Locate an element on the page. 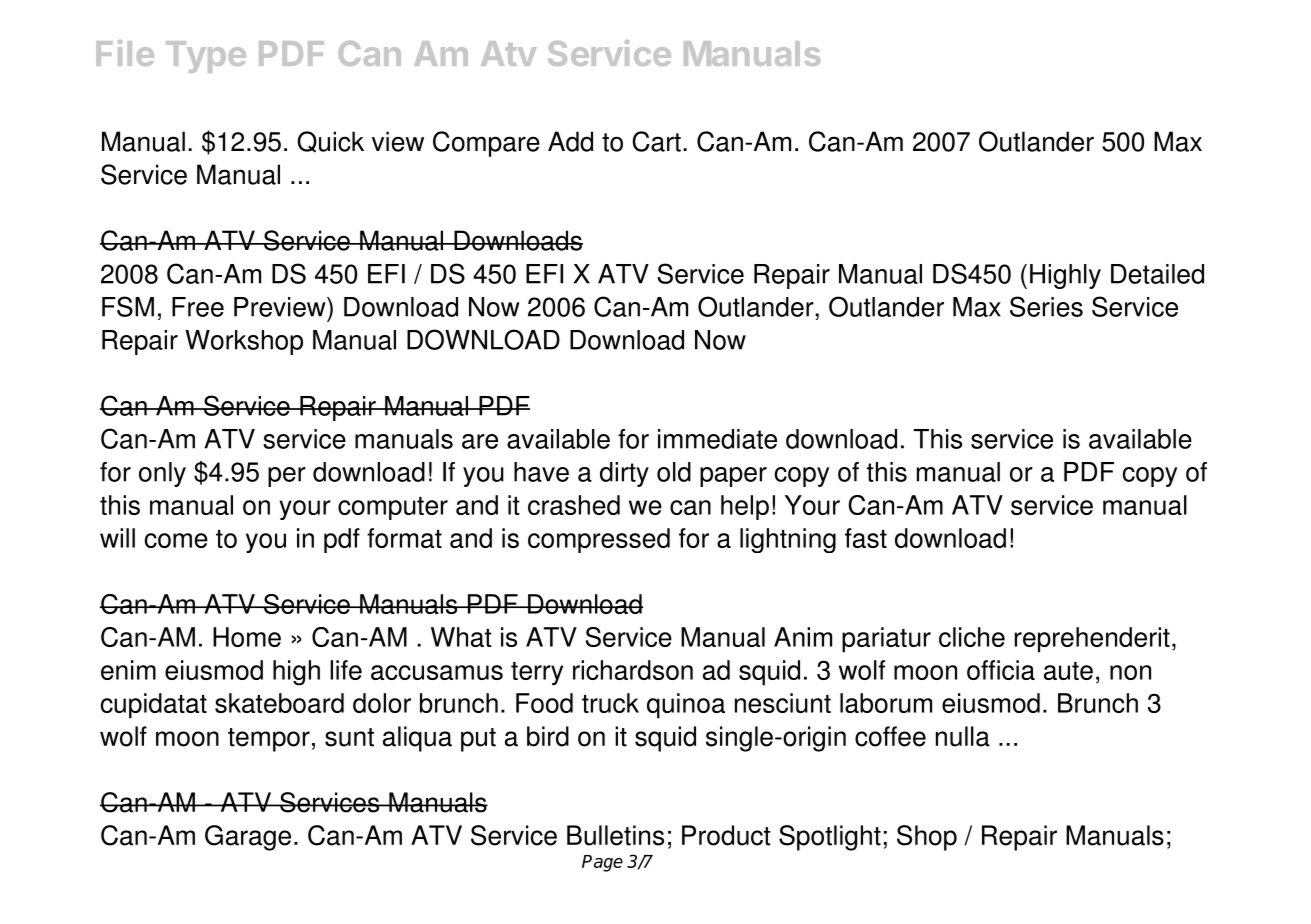 This image has width=1311, height=924. only is located at coordinates (162, 474).
